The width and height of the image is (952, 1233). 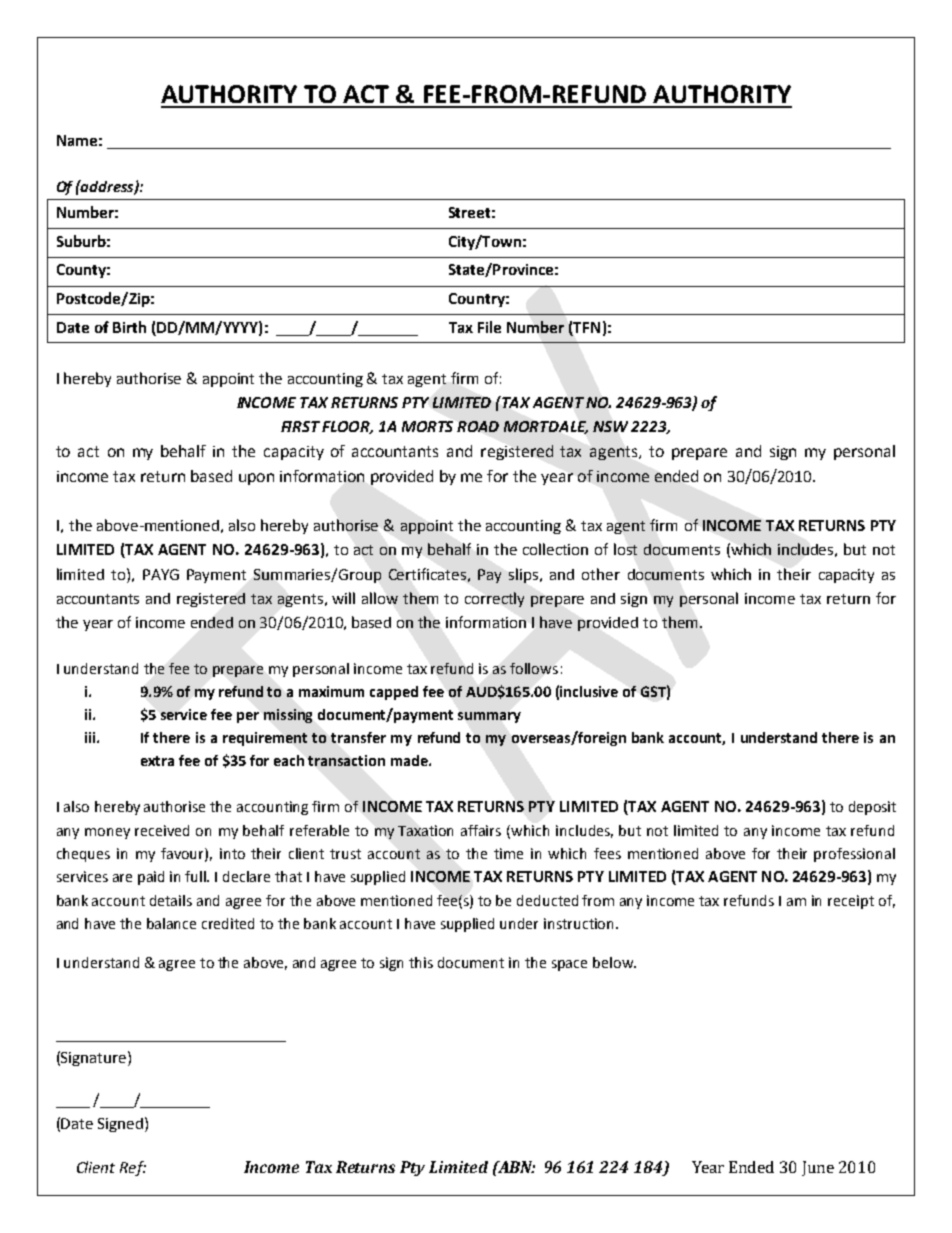 What do you see at coordinates (129, 327) in the image?
I see `Birth` at bounding box center [129, 327].
